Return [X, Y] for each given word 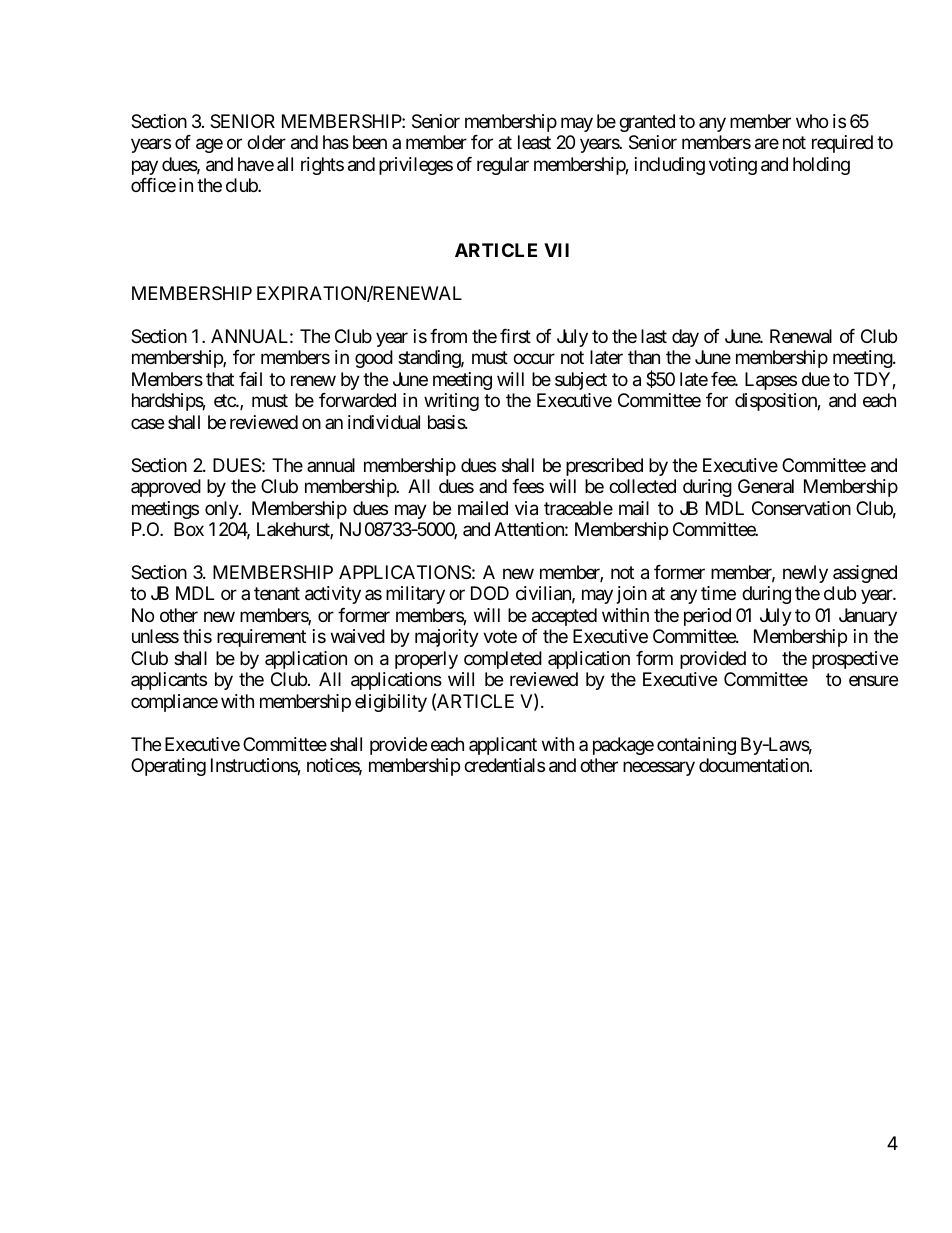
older [266, 142]
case [147, 423]
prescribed [604, 467]
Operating [168, 767]
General [766, 486]
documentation [755, 765]
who [812, 121]
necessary [659, 769]
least [534, 142]
